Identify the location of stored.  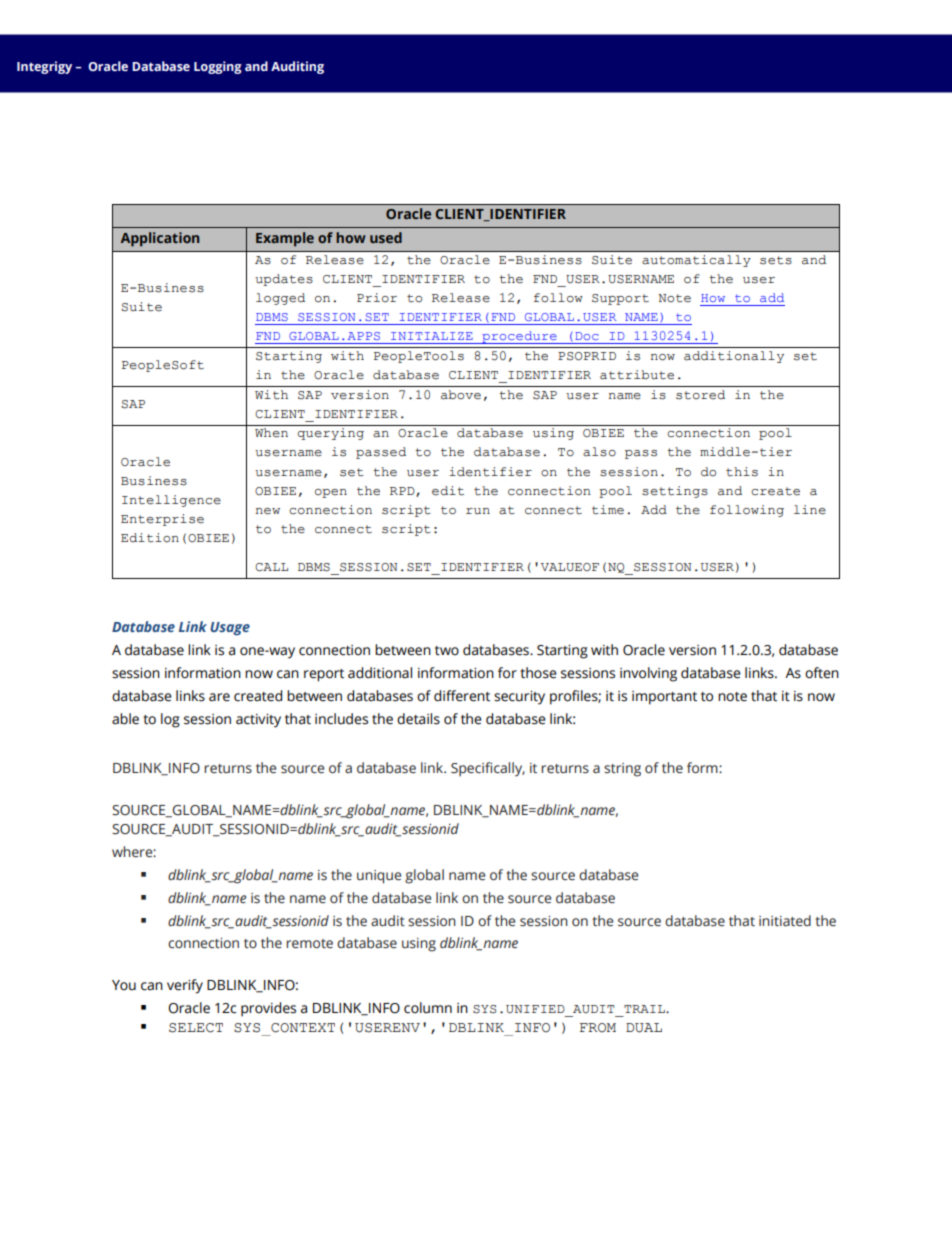
(700, 395).
